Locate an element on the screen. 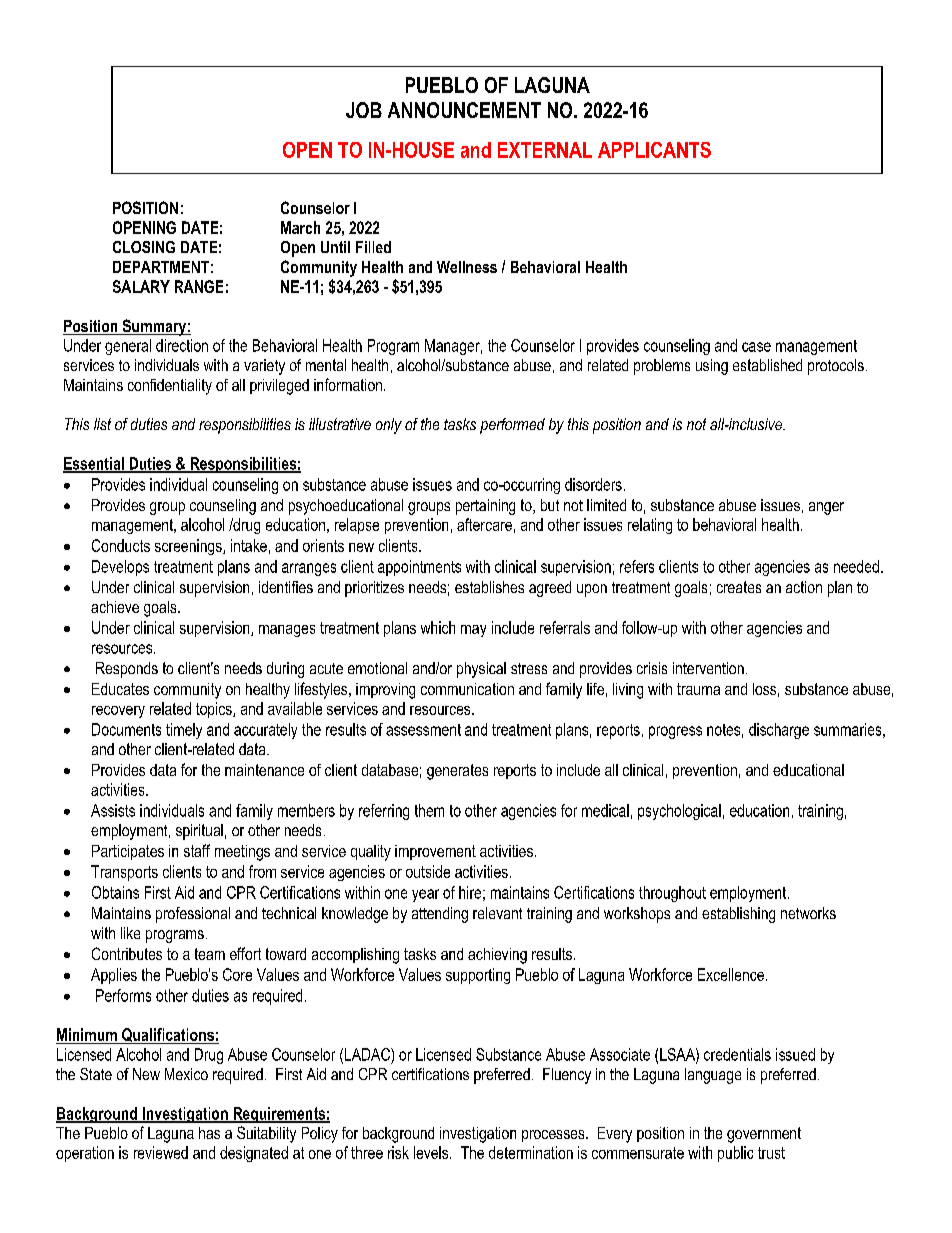 The image size is (952, 1233). confidentiality is located at coordinates (170, 387).
